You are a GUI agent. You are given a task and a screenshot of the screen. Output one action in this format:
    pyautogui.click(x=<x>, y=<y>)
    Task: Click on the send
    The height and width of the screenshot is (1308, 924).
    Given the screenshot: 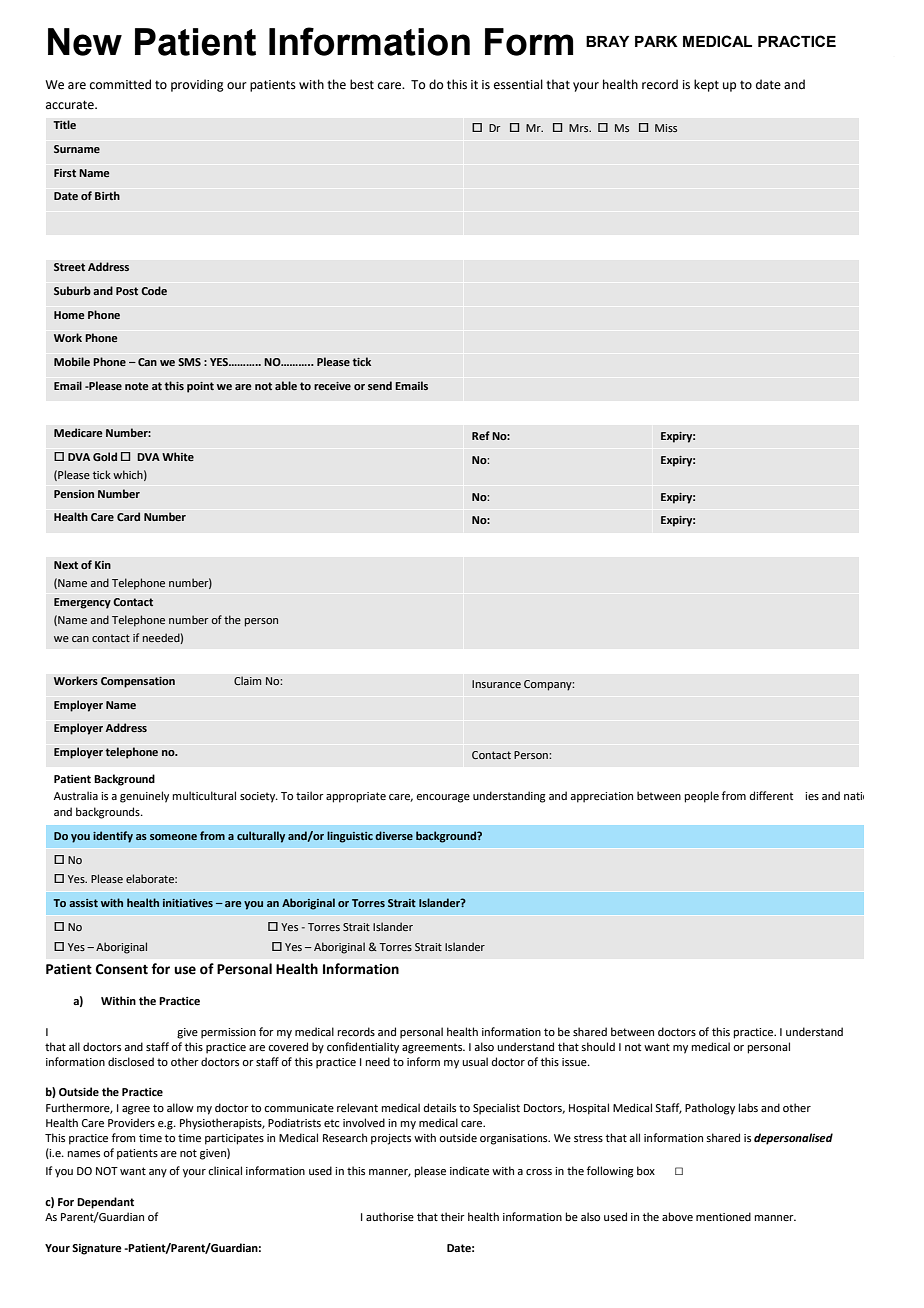 What is the action you would take?
    pyautogui.click(x=380, y=385)
